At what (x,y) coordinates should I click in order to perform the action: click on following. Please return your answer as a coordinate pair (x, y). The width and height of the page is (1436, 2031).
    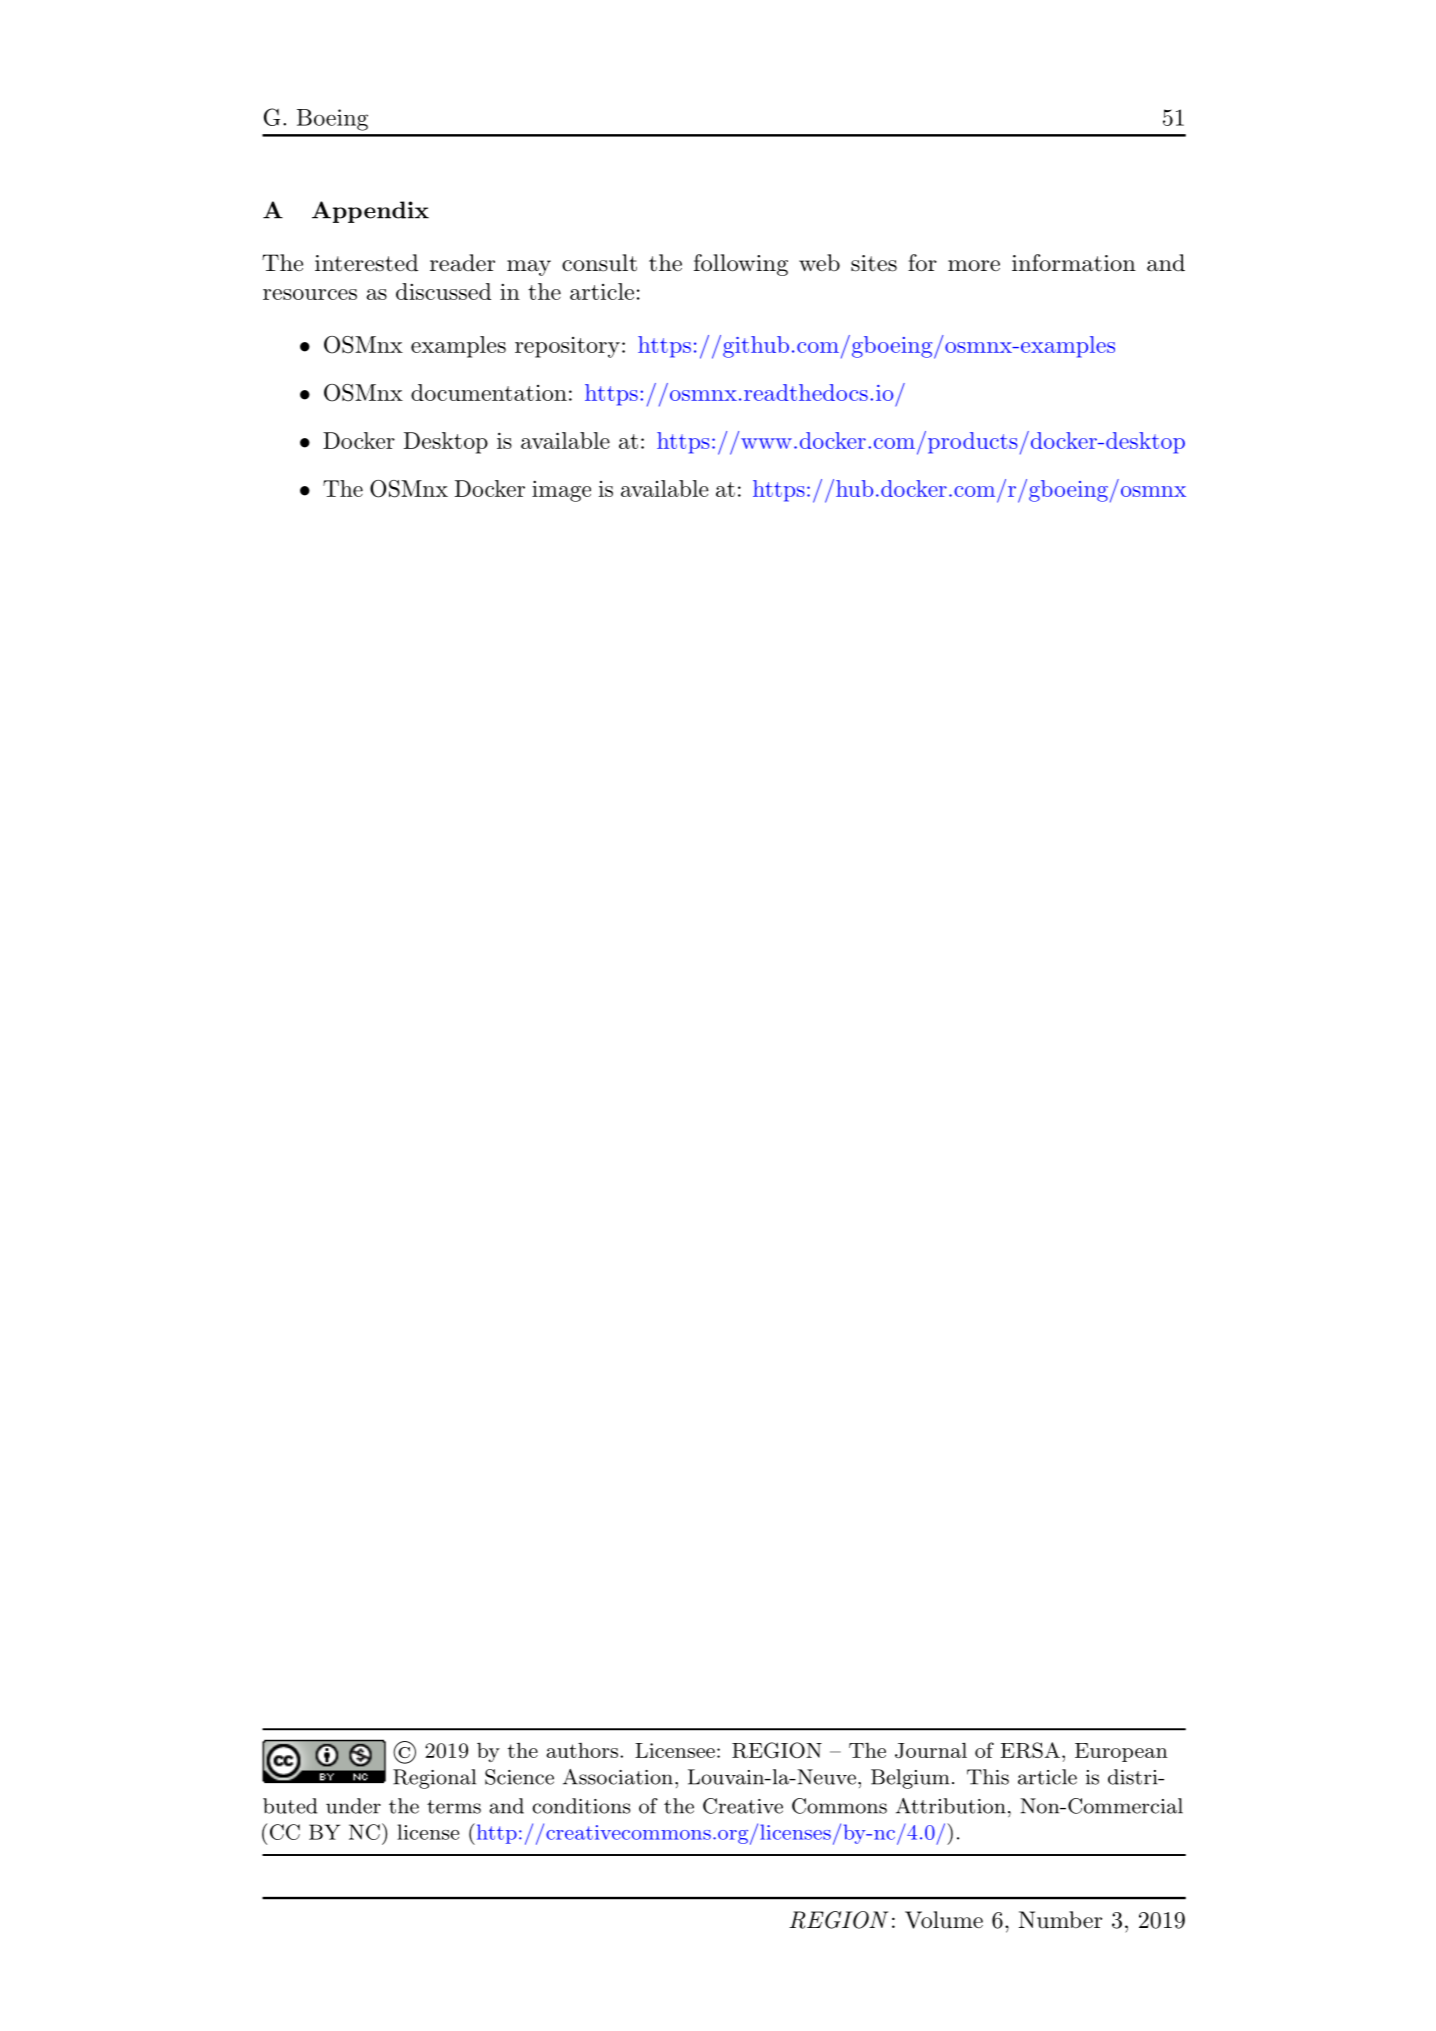
    Looking at the image, I should click on (741, 265).
